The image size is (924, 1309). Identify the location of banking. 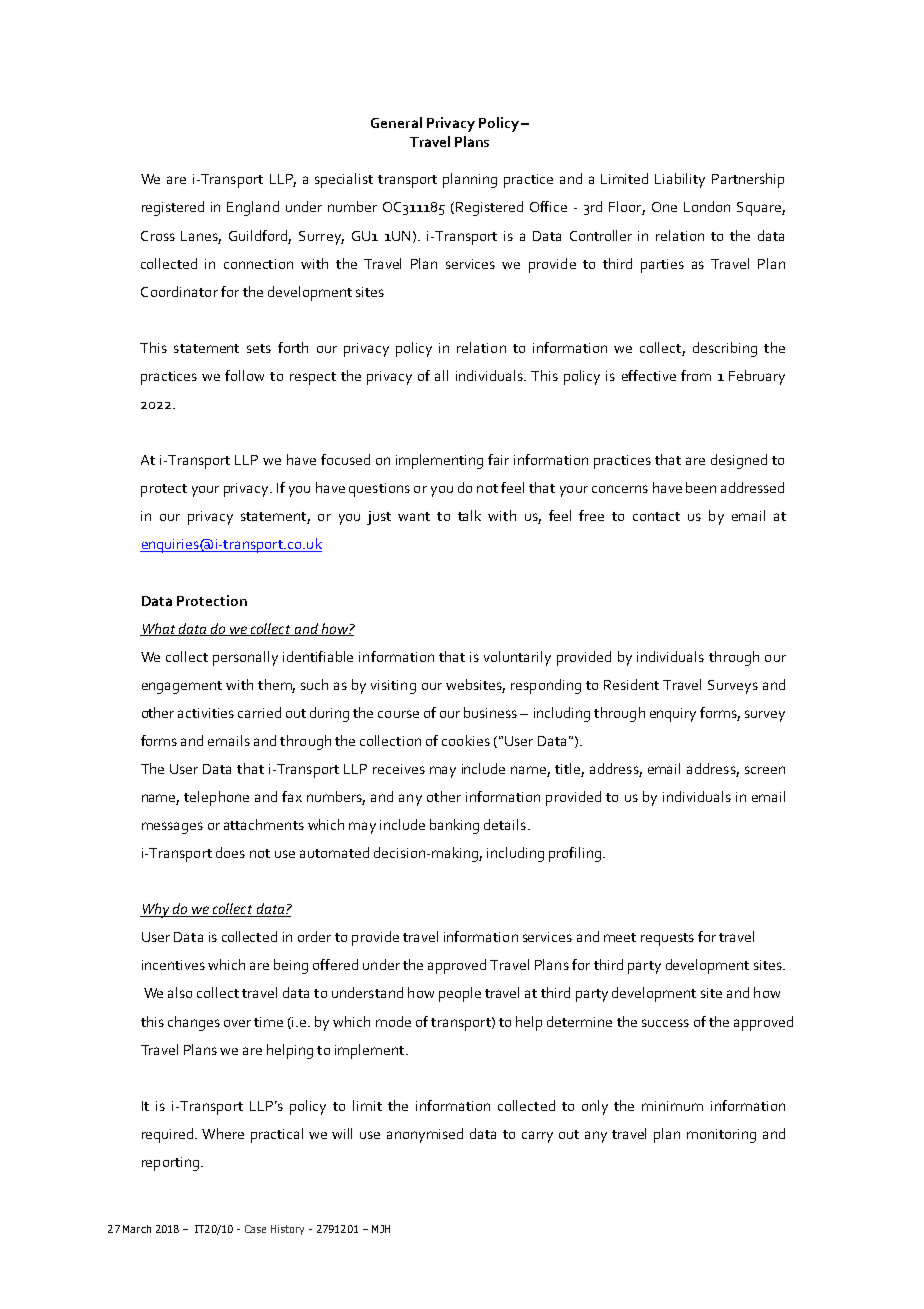
(454, 826).
